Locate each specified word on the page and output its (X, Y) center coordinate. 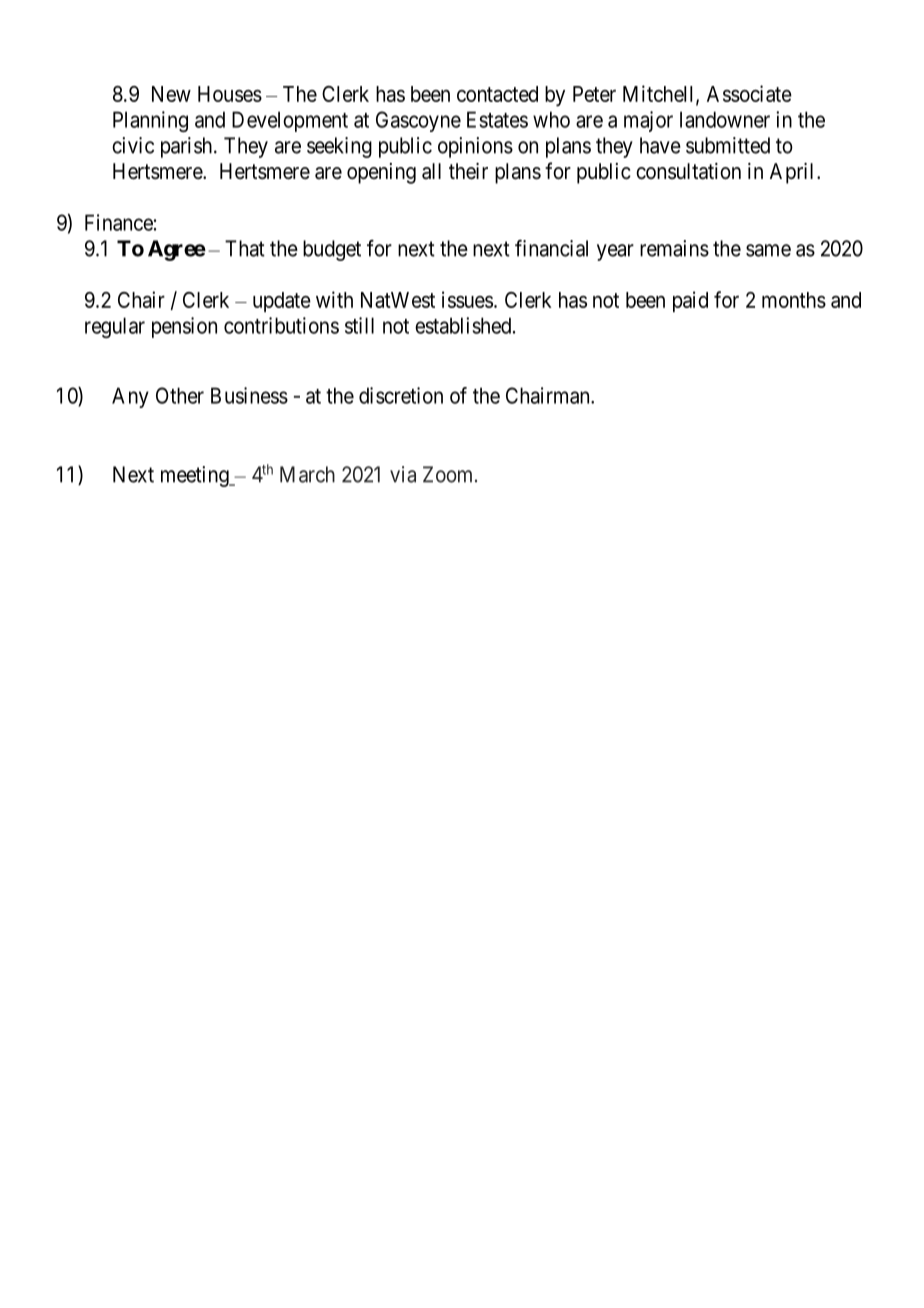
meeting (196, 476)
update (282, 302)
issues (467, 299)
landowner (725, 119)
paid (690, 301)
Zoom (449, 474)
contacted (497, 94)
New (171, 94)
